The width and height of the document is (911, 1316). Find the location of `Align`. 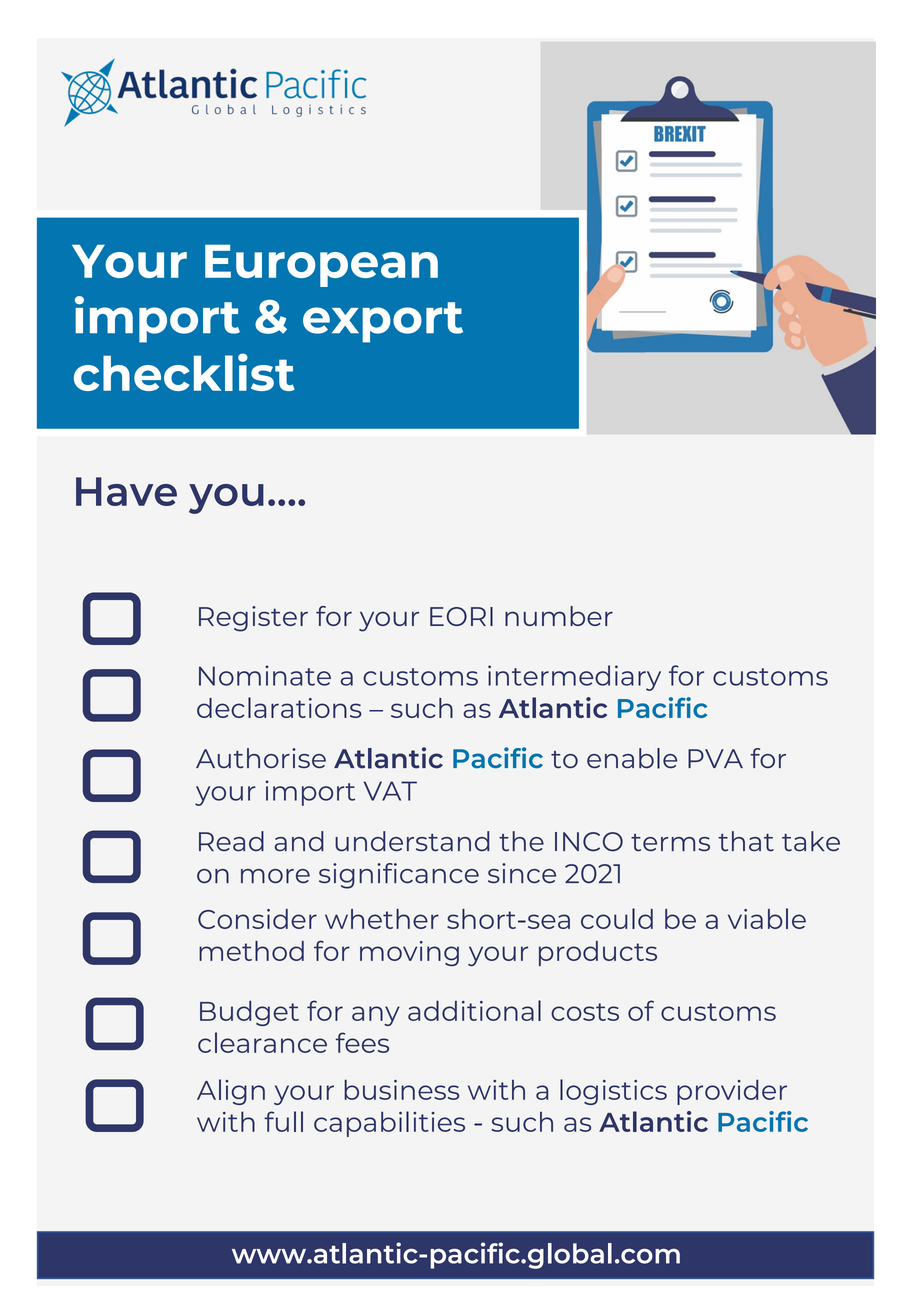

Align is located at coordinates (231, 1092).
